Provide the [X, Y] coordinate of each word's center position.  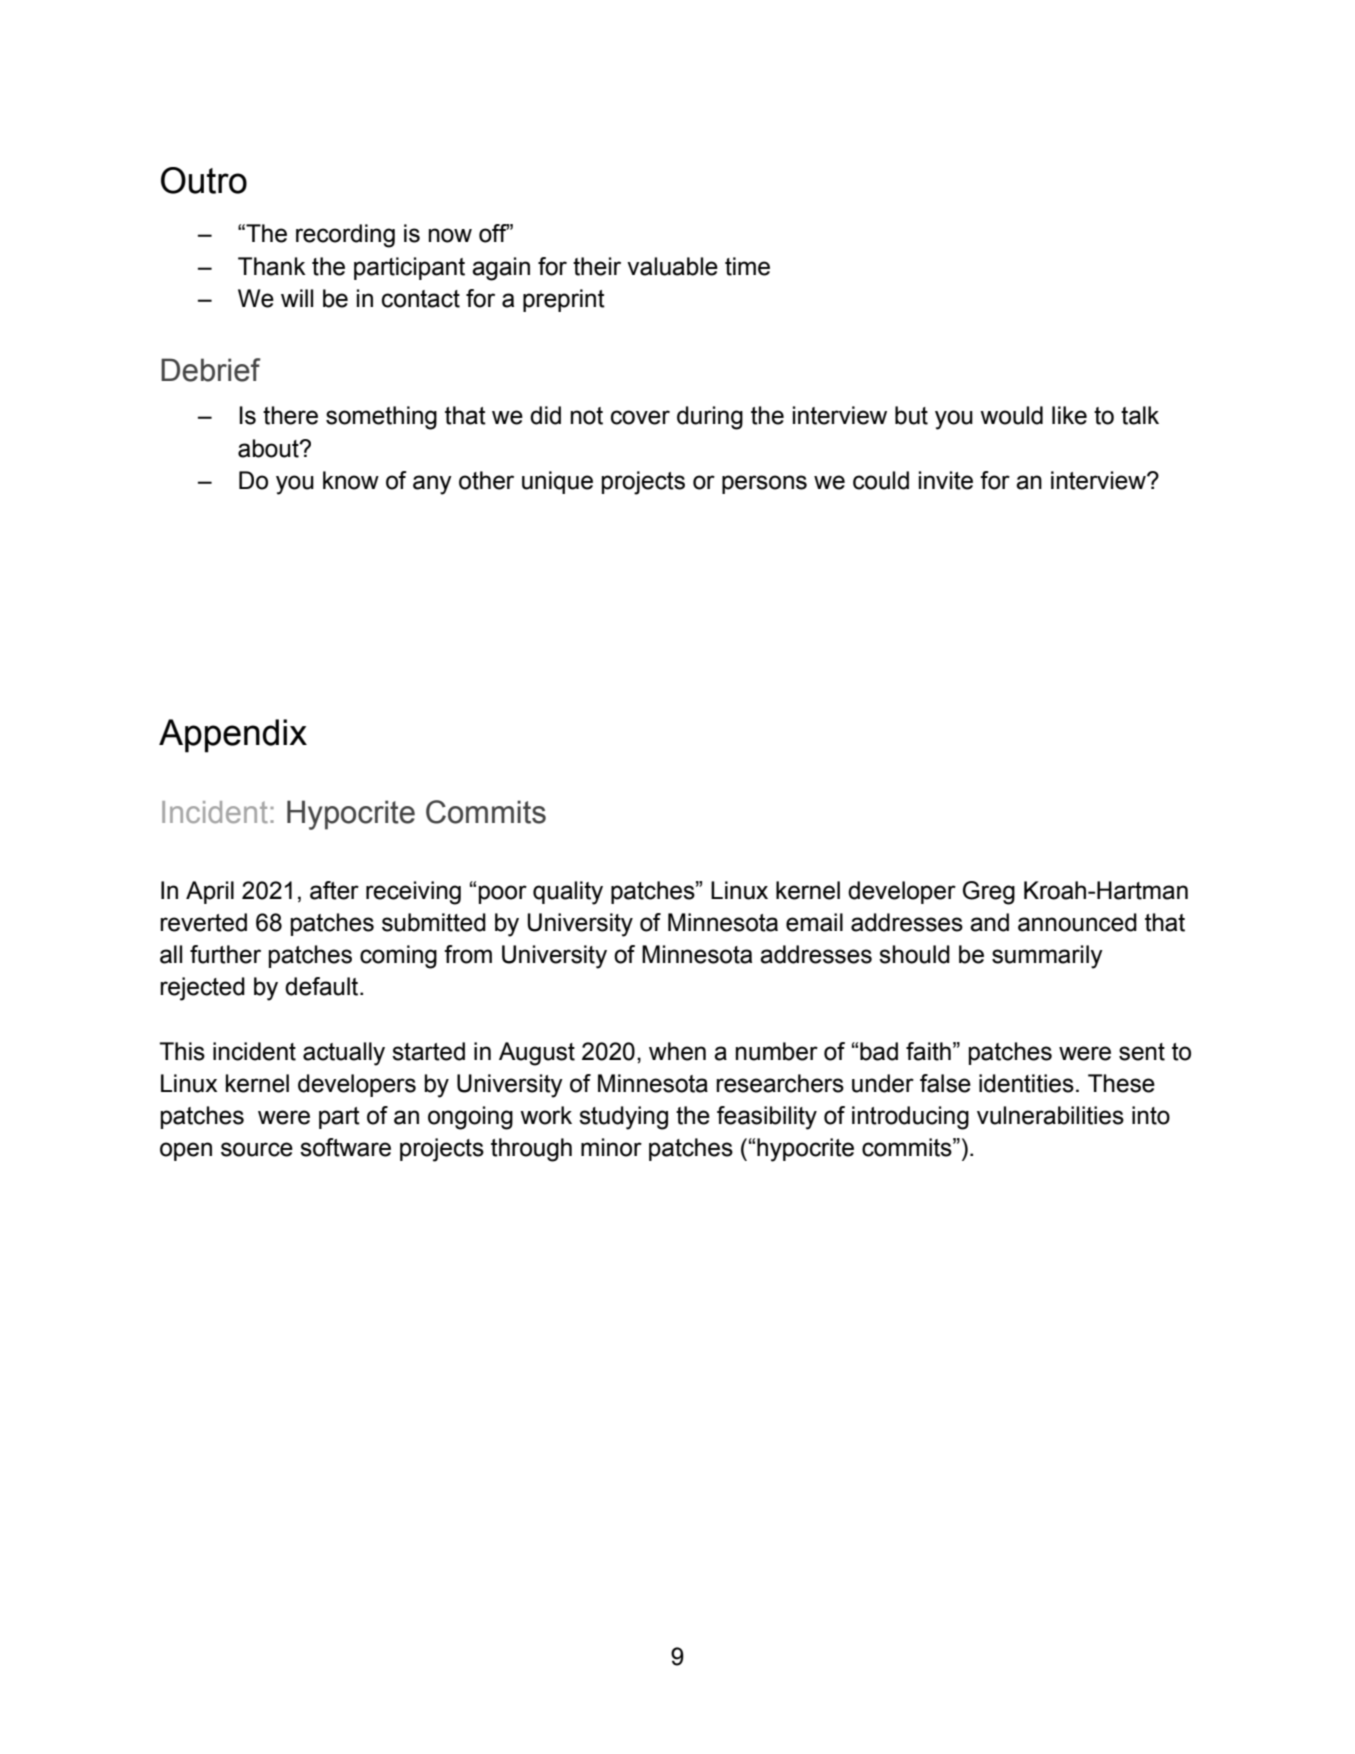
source [257, 1149]
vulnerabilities [1050, 1115]
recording [345, 236]
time [747, 266]
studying [623, 1118]
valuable [672, 266]
